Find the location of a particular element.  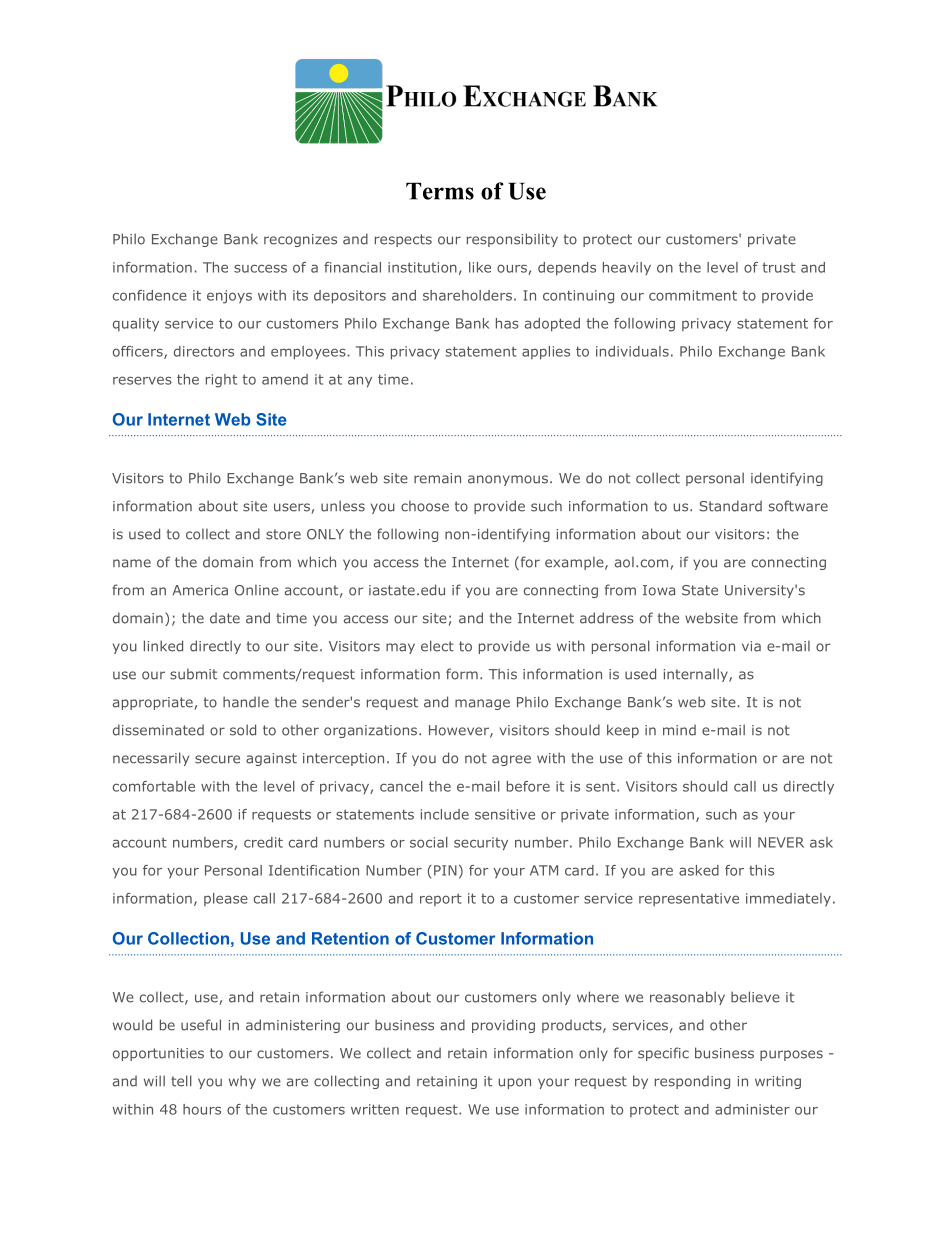

submit is located at coordinates (193, 674).
